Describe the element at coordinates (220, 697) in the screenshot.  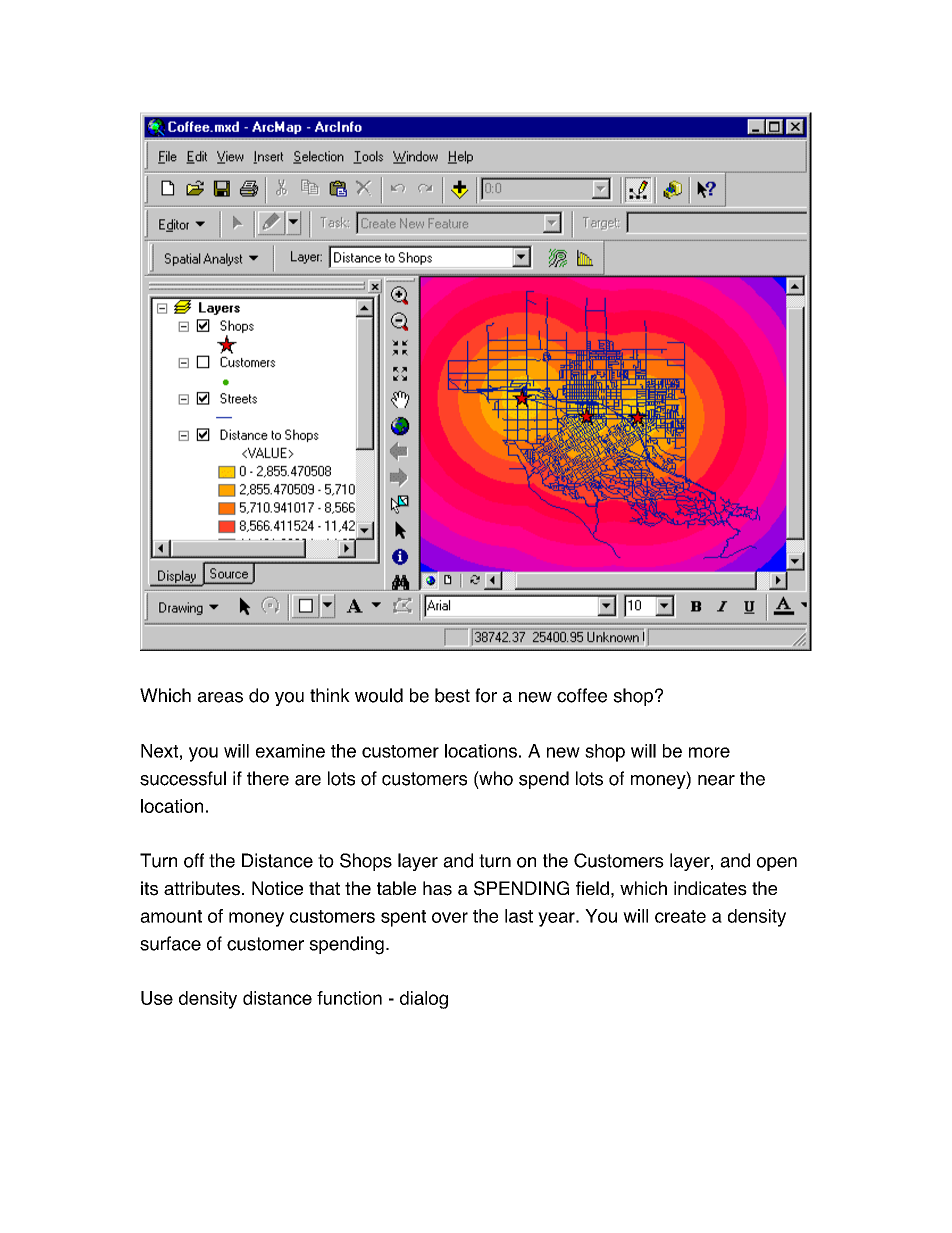
I see `areas` at that location.
